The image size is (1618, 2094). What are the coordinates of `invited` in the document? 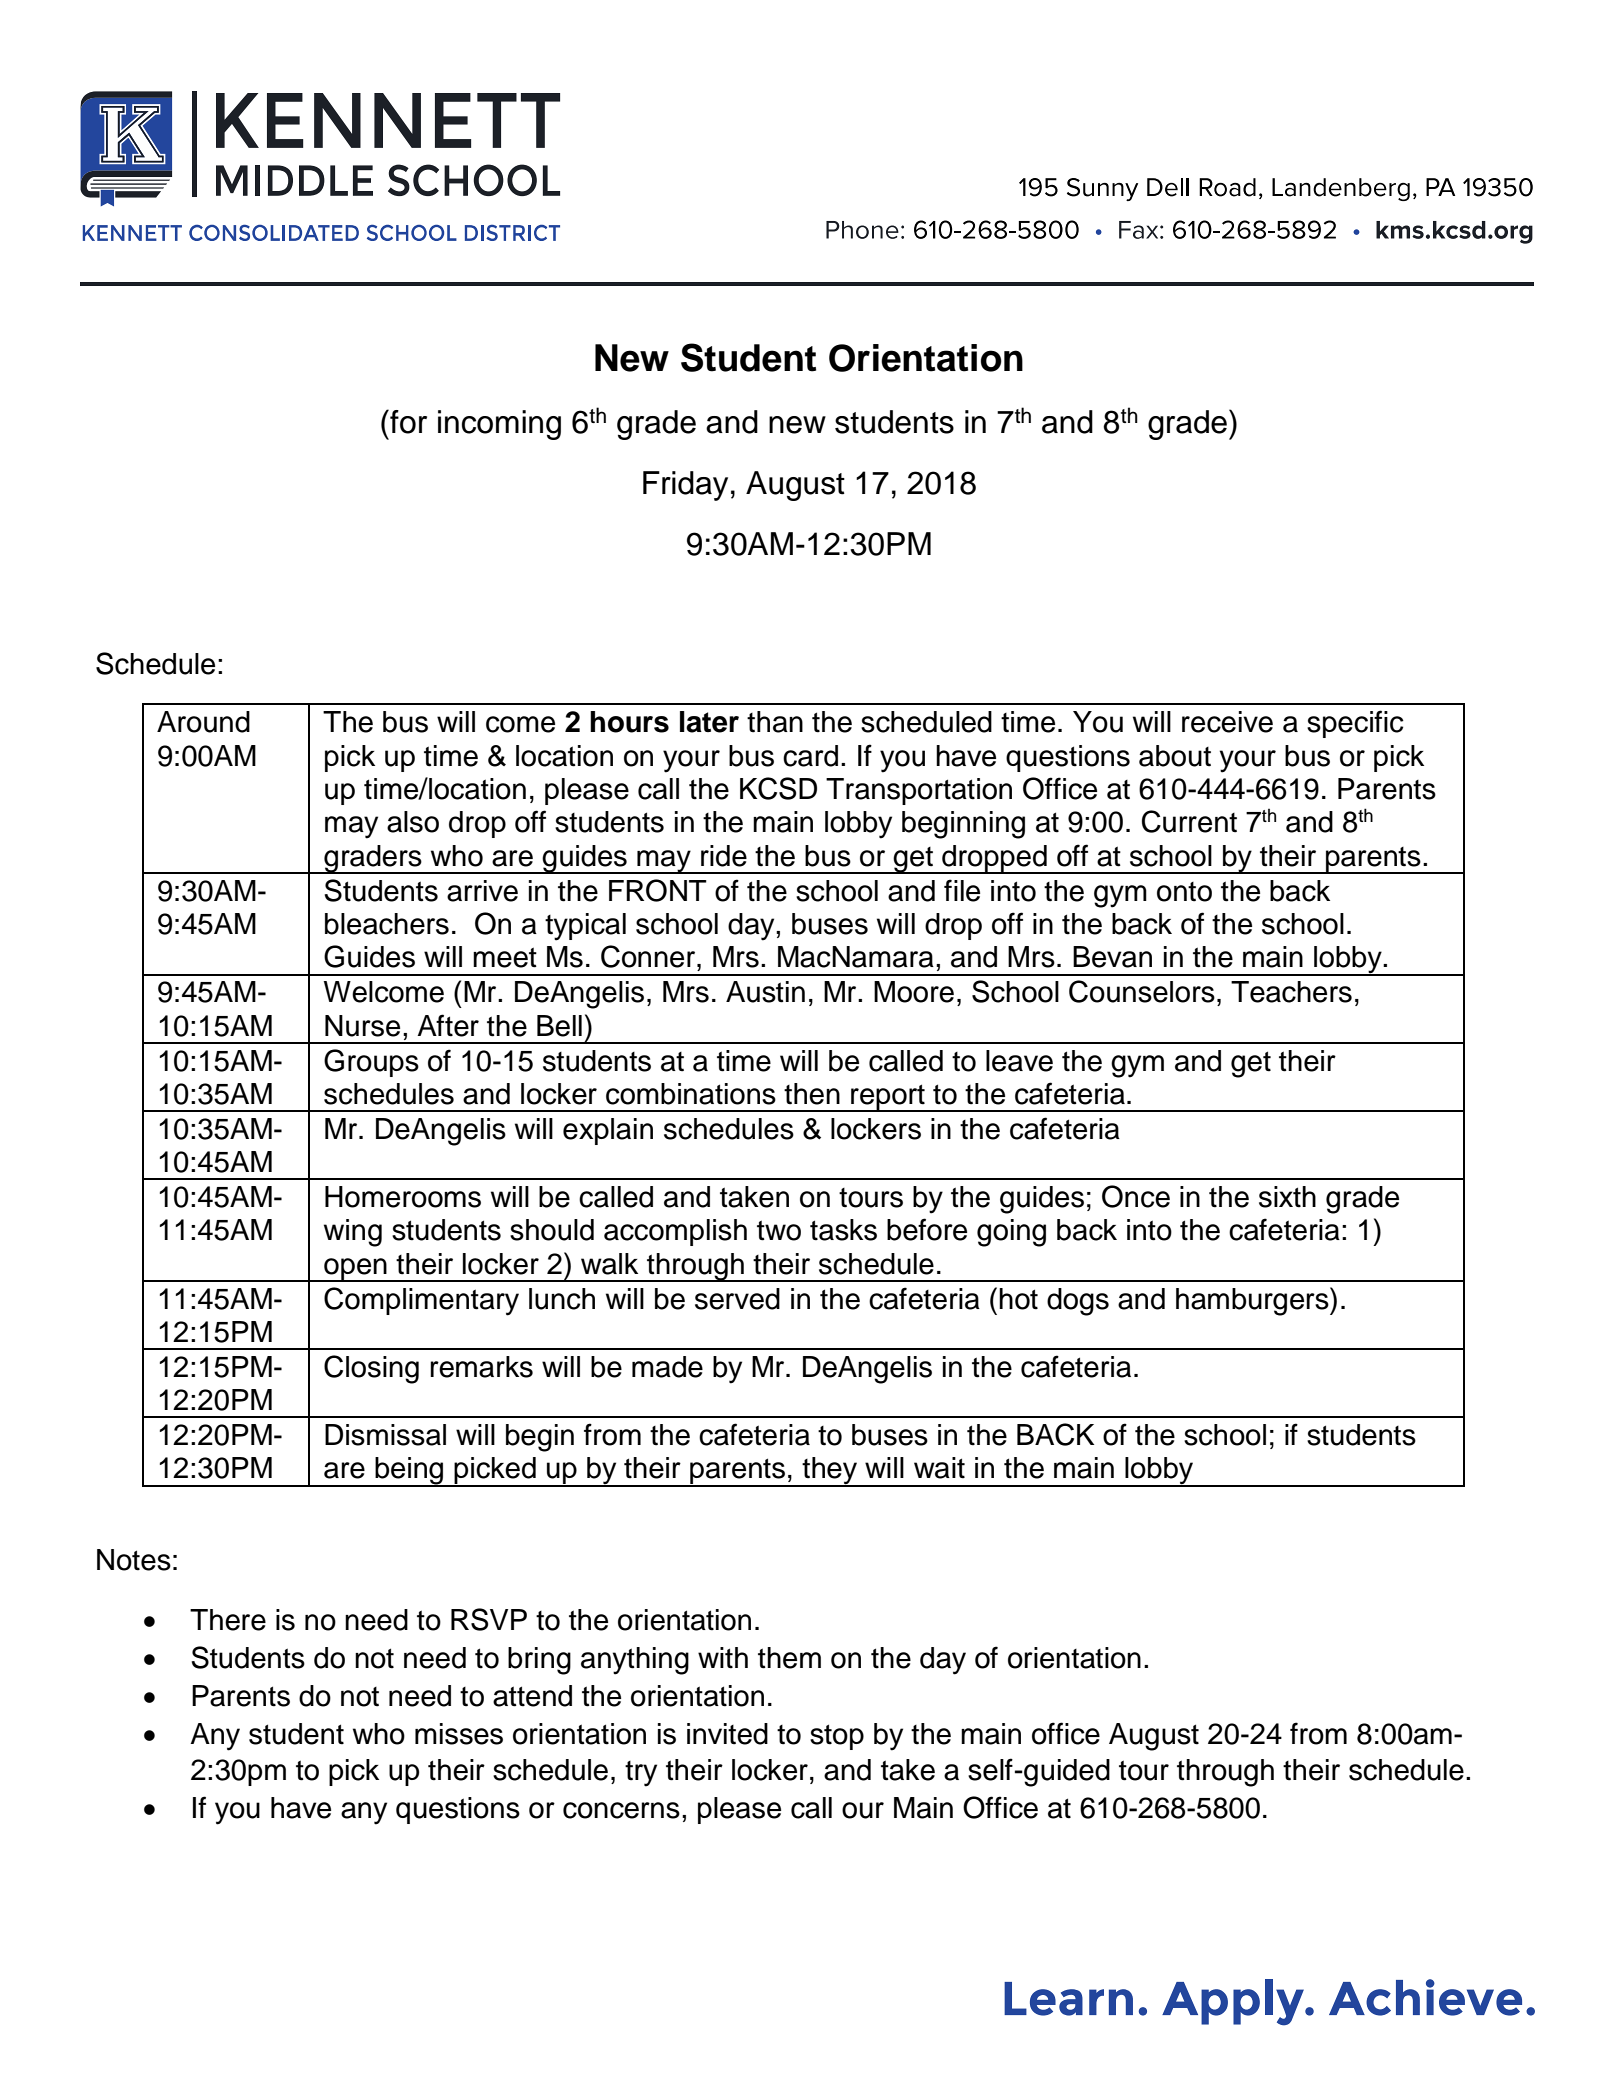 It's located at (727, 1734).
